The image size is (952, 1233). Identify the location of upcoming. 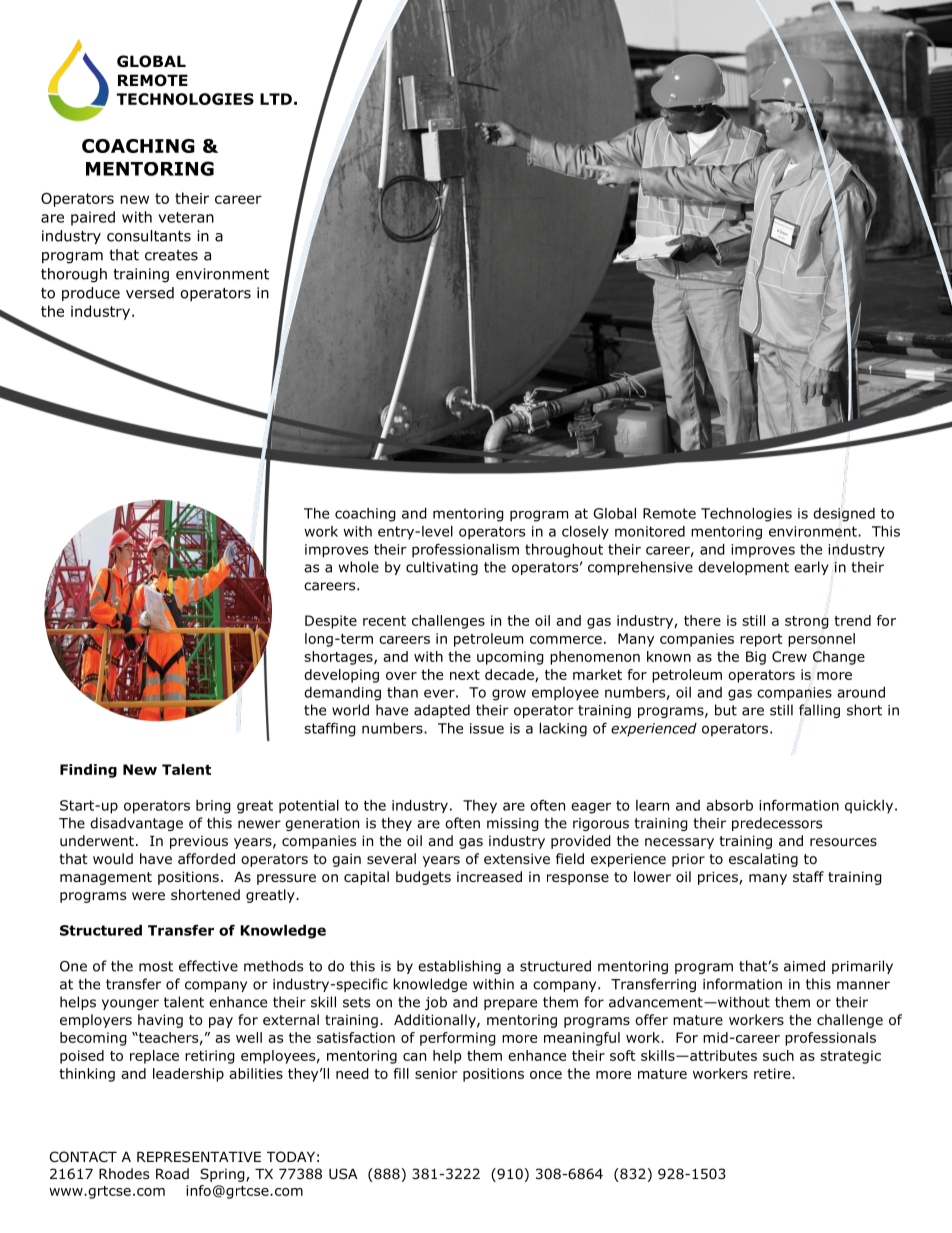
(510, 658).
